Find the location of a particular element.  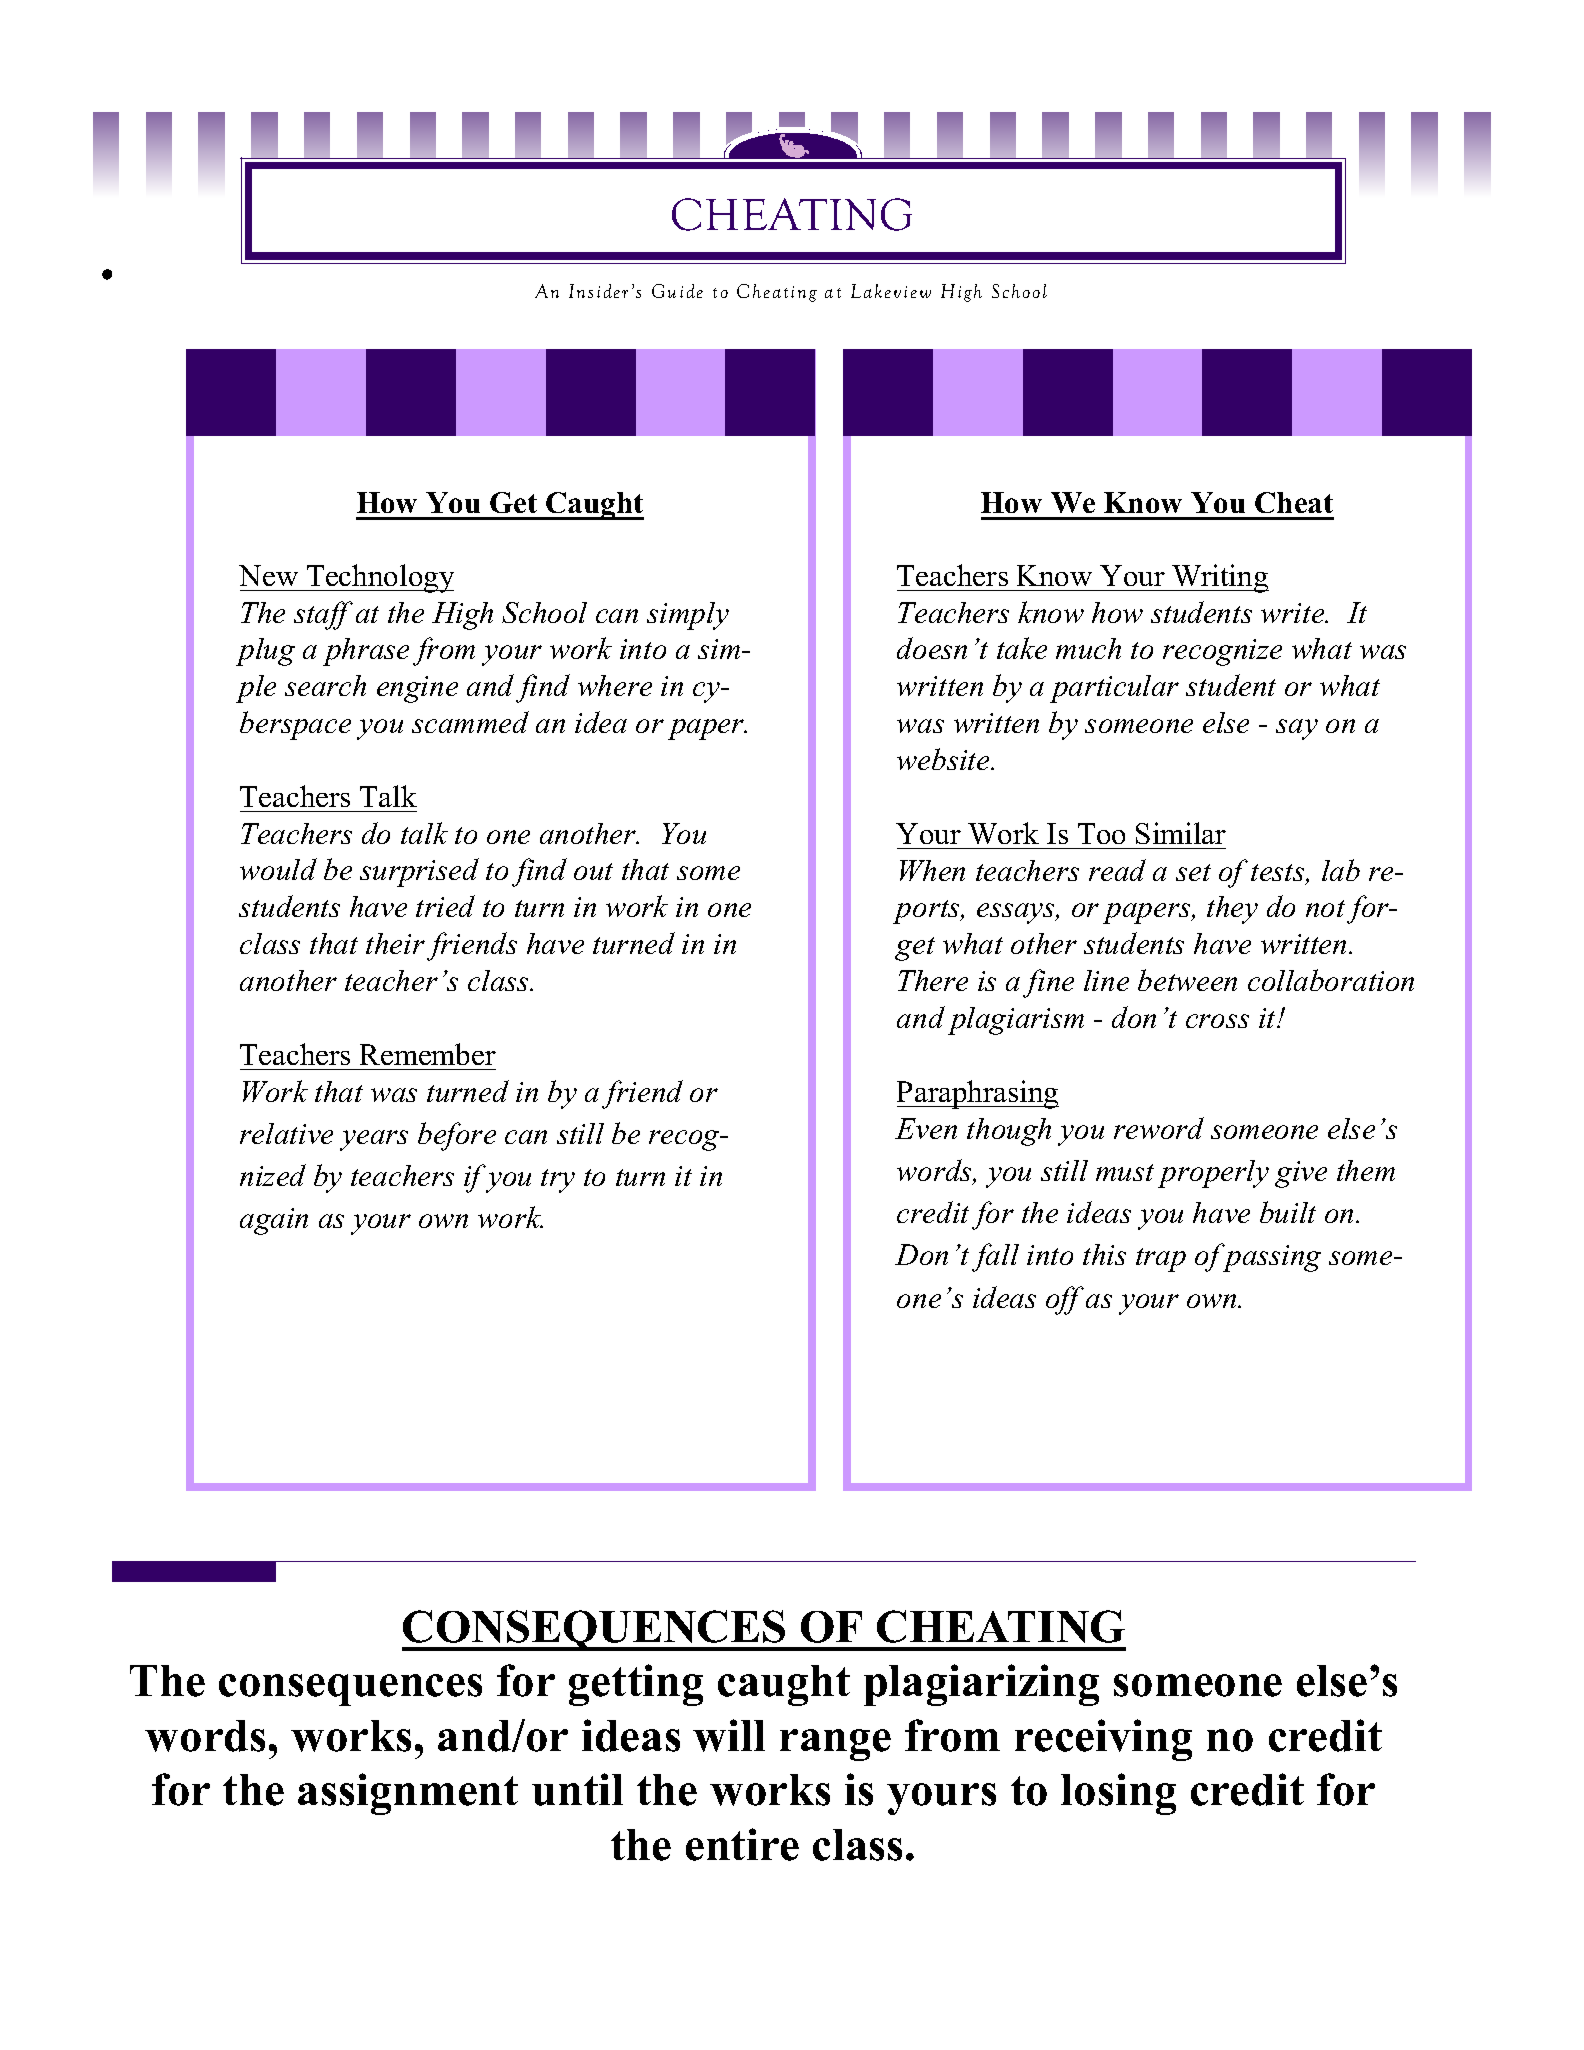

Writing is located at coordinates (1219, 578).
